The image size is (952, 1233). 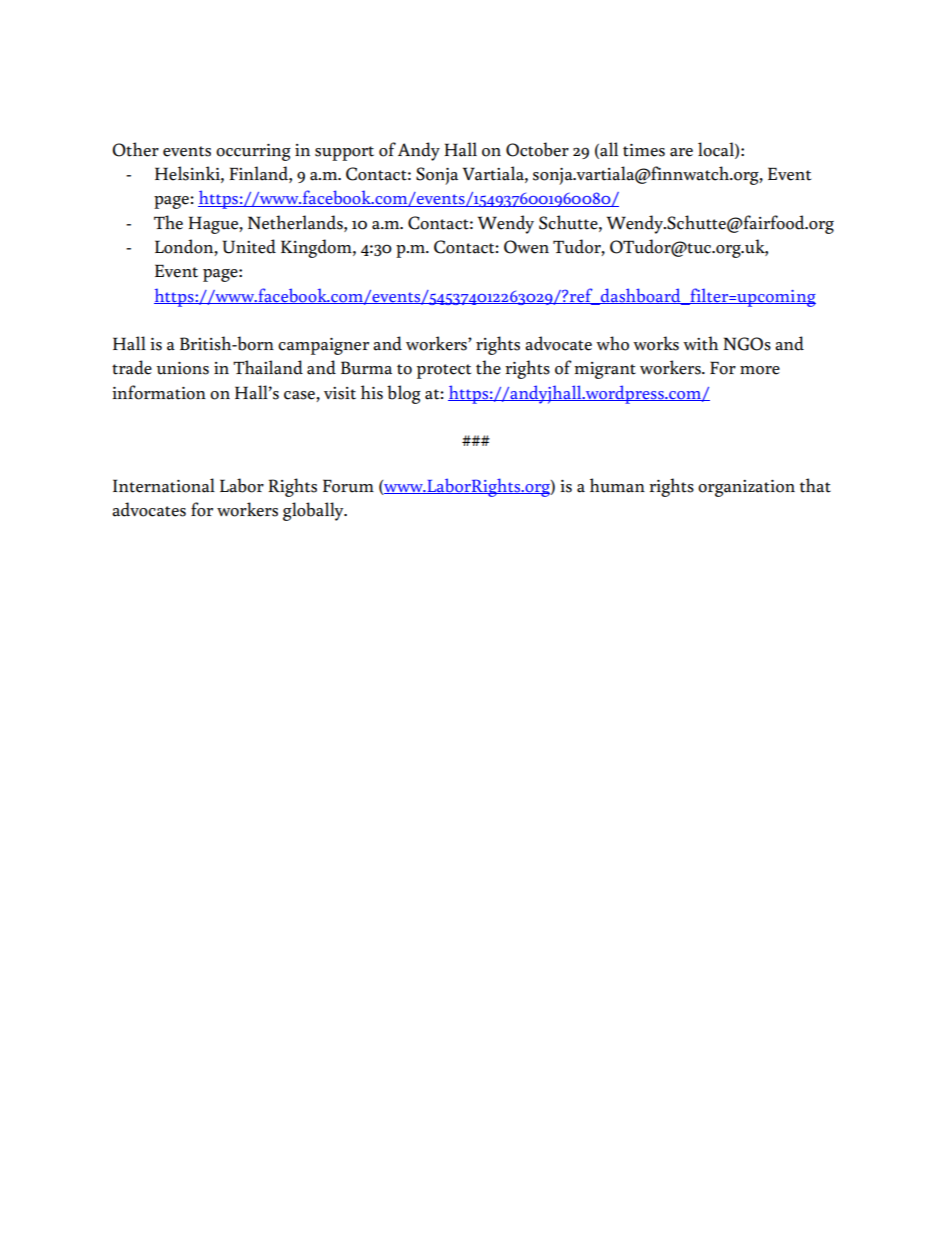 What do you see at coordinates (526, 247) in the screenshot?
I see `Owen` at bounding box center [526, 247].
